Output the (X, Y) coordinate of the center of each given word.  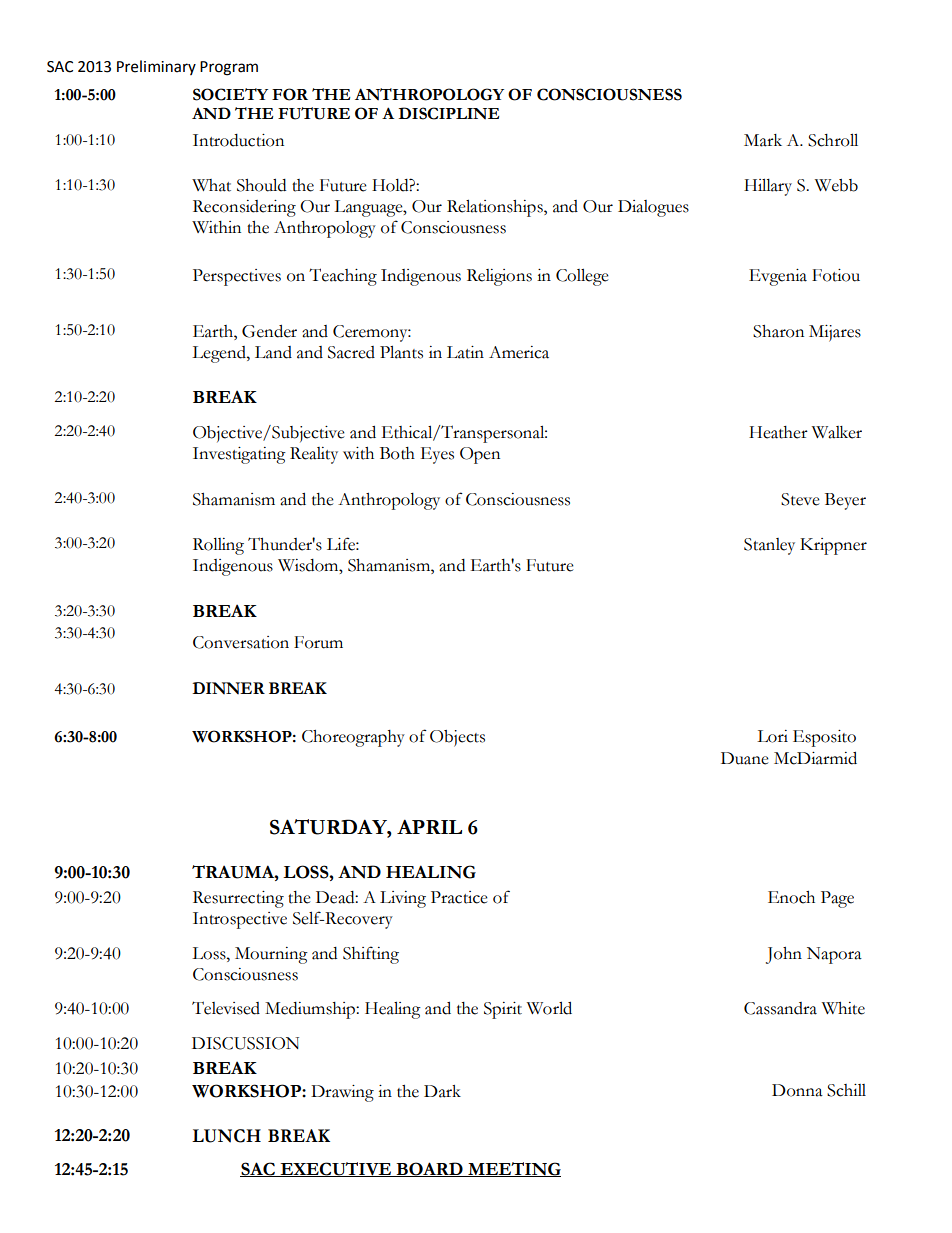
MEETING (513, 1169)
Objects (457, 738)
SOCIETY (230, 94)
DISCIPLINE (449, 113)
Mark (763, 140)
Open (480, 455)
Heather (778, 432)
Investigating (239, 455)
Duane (745, 758)
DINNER (228, 688)
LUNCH (226, 1136)
